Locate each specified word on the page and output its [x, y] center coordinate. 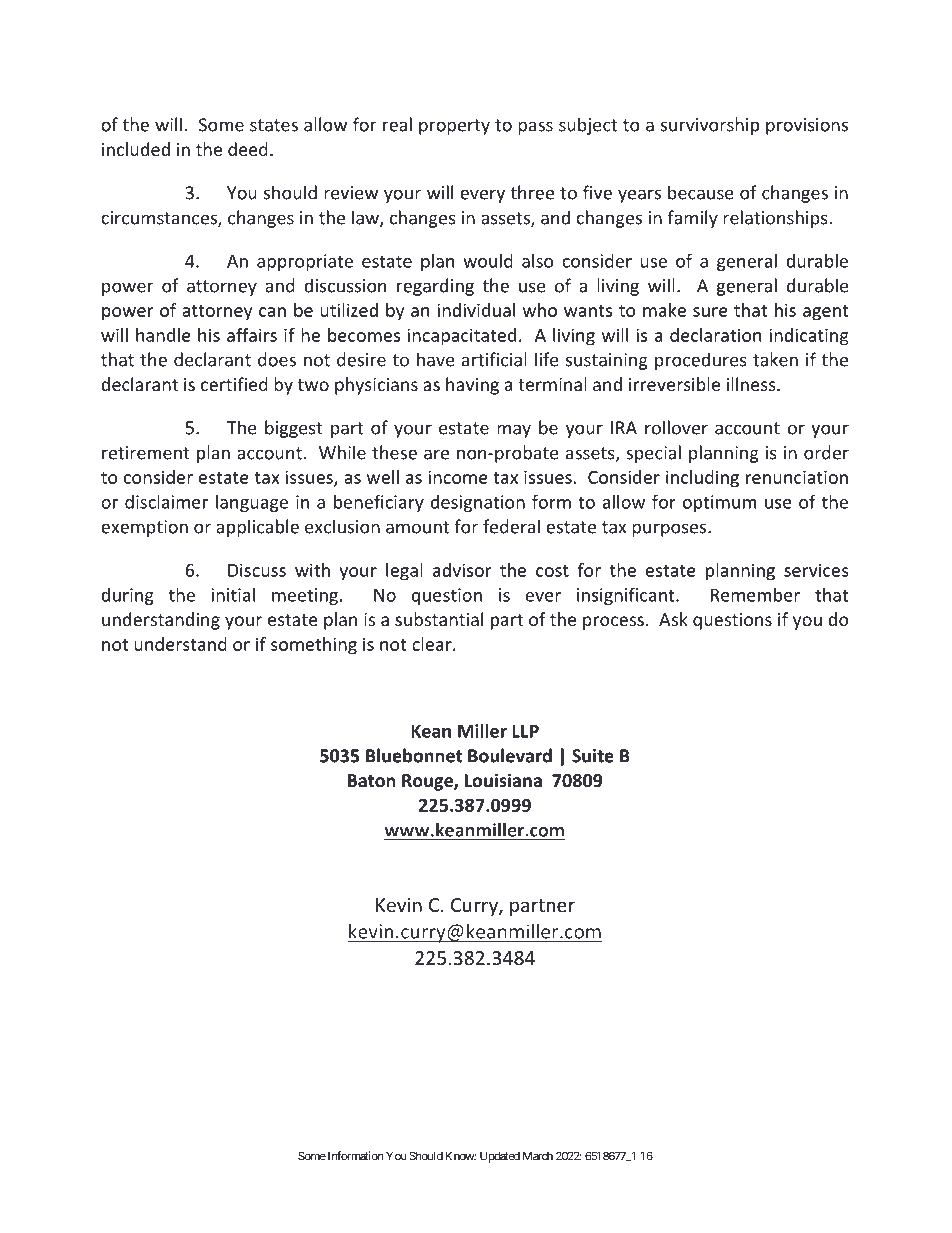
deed [248, 149]
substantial [439, 619]
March [538, 1156]
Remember [755, 595]
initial [233, 595]
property [454, 127]
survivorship [710, 126]
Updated [500, 1157]
